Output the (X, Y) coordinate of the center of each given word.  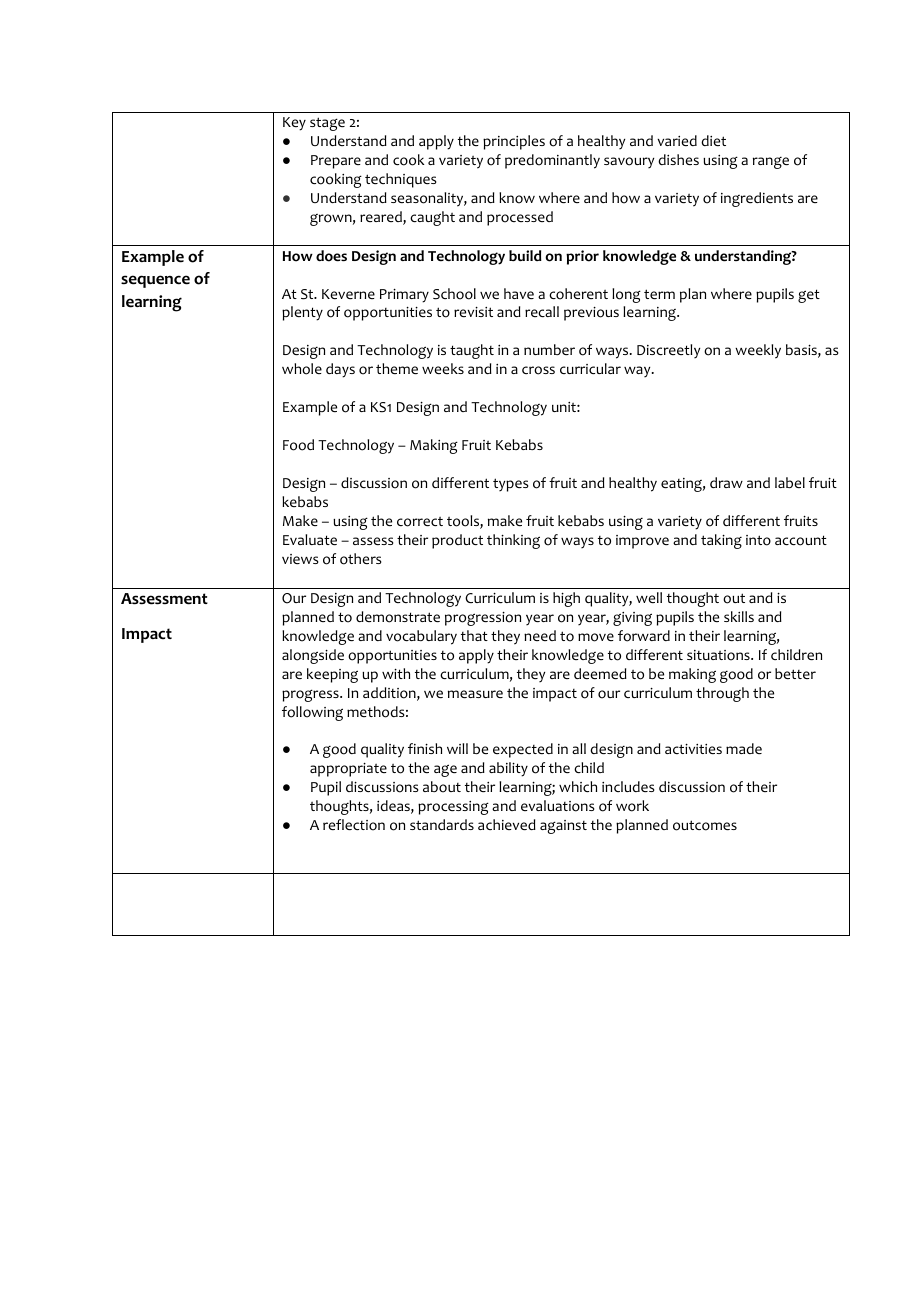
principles (514, 142)
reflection (354, 825)
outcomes (705, 825)
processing (453, 808)
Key (294, 124)
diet (713, 140)
